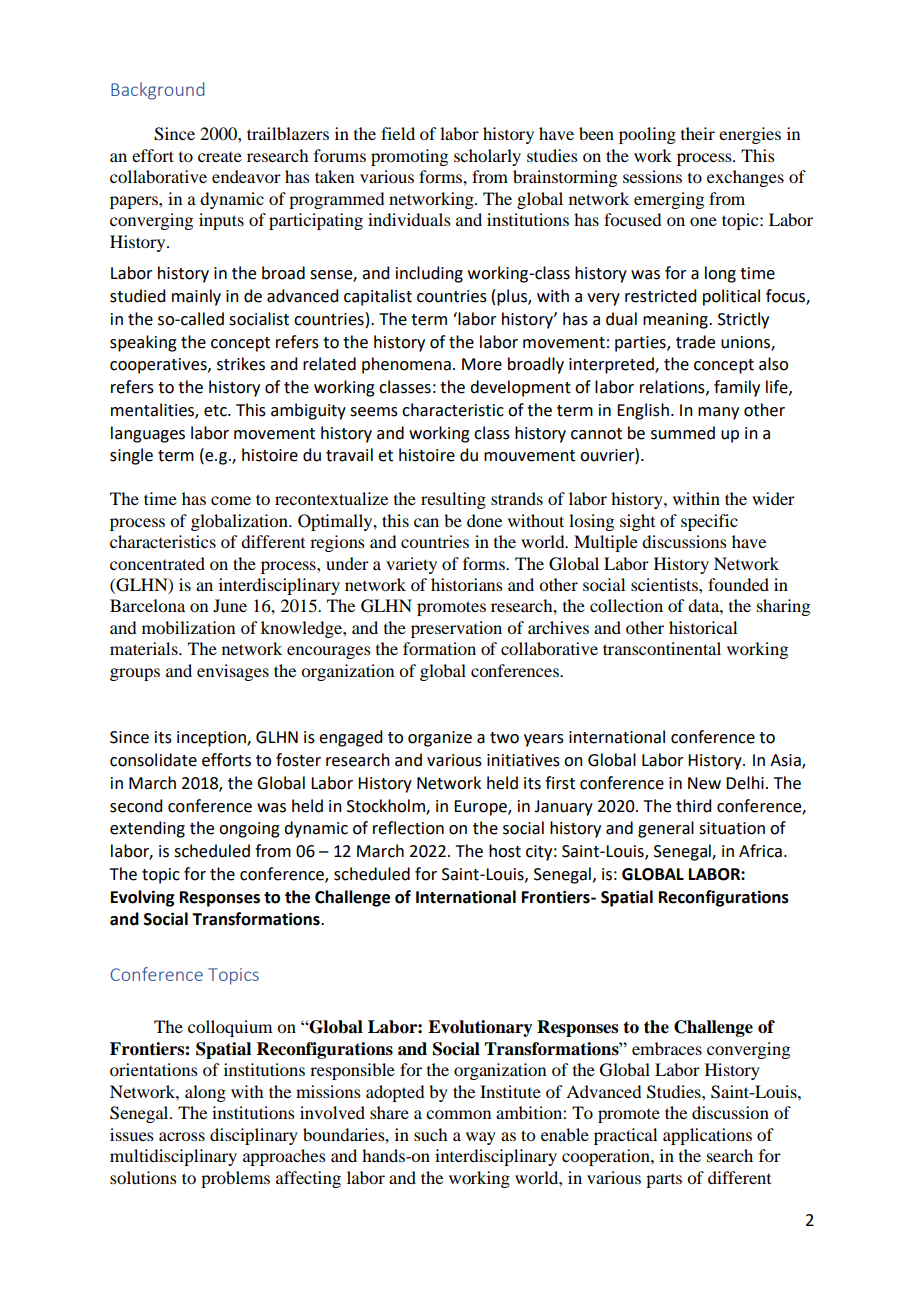 The image size is (924, 1308). Describe the element at coordinates (182, 1136) in the document. I see `across` at that location.
